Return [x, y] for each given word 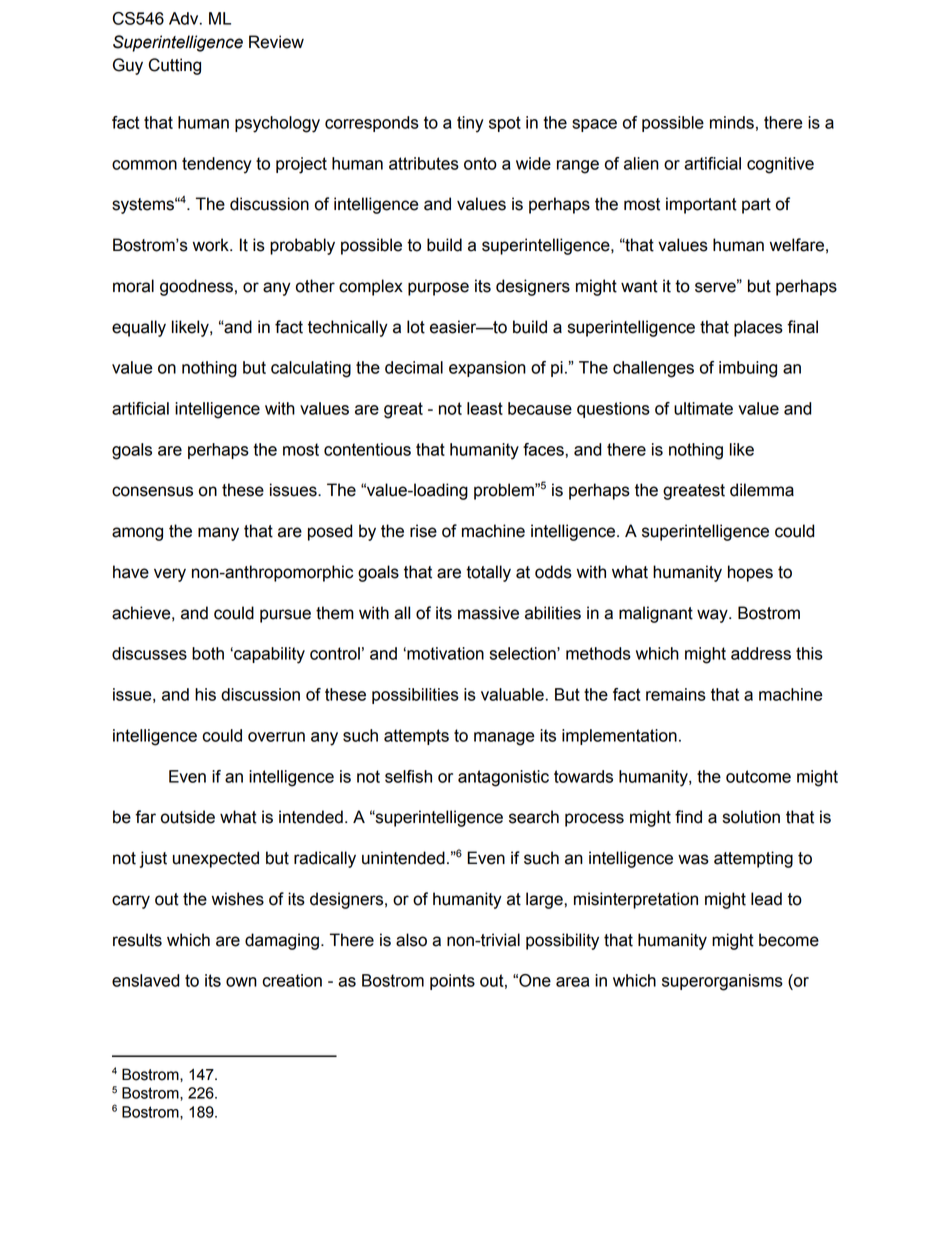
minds [732, 122]
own [241, 982]
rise [423, 531]
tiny [470, 124]
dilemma [762, 490]
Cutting [175, 66]
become [789, 940]
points [452, 982]
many [218, 534]
